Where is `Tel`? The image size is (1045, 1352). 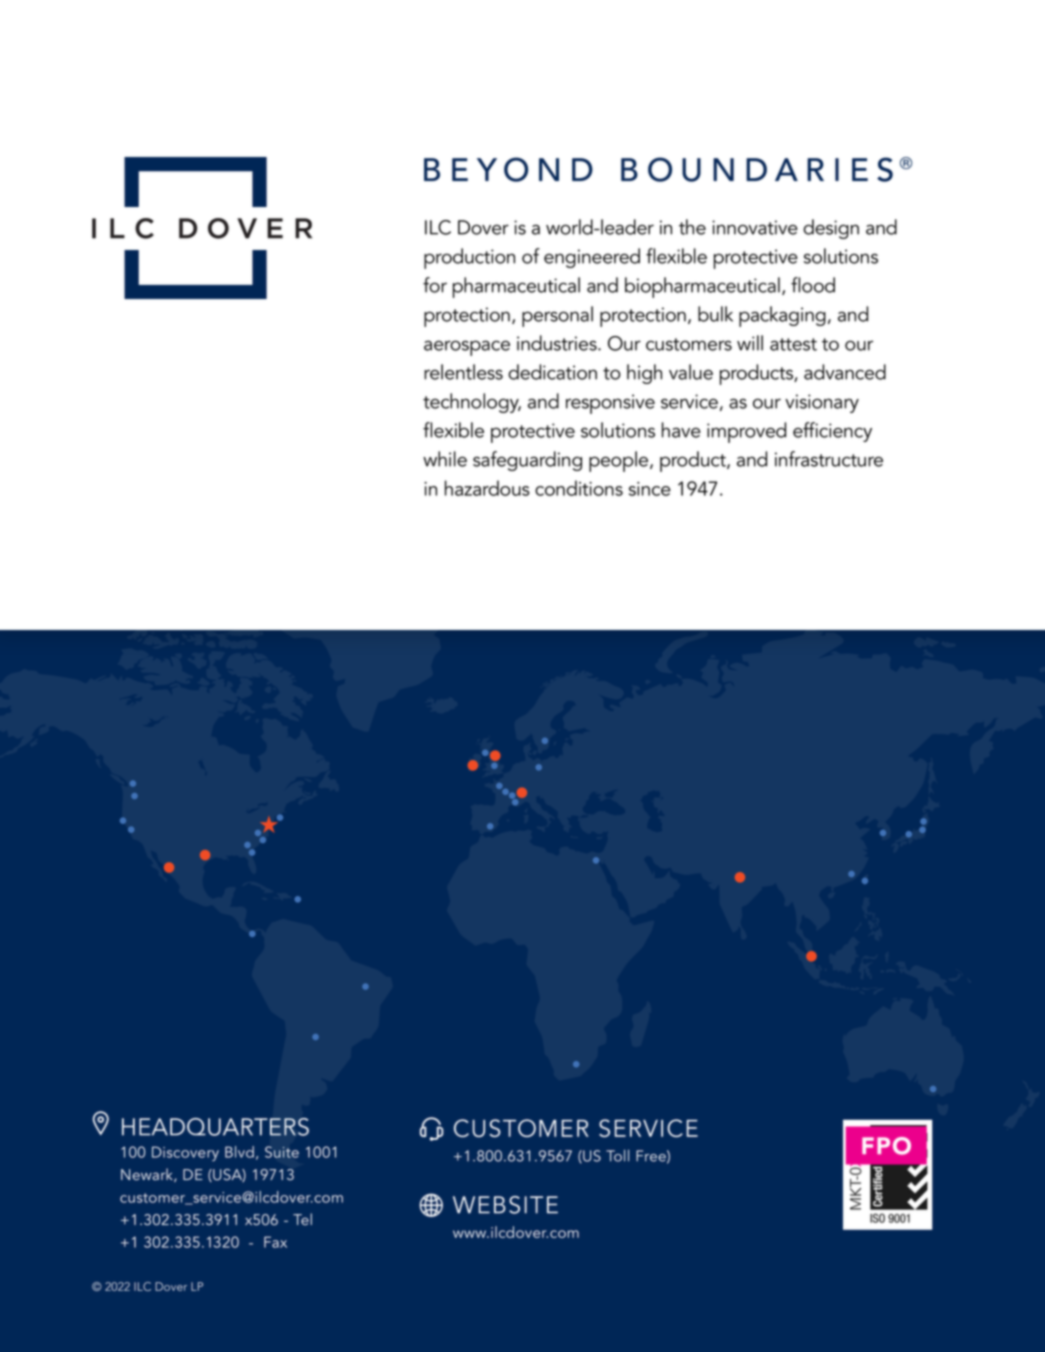 Tel is located at coordinates (302, 1219).
